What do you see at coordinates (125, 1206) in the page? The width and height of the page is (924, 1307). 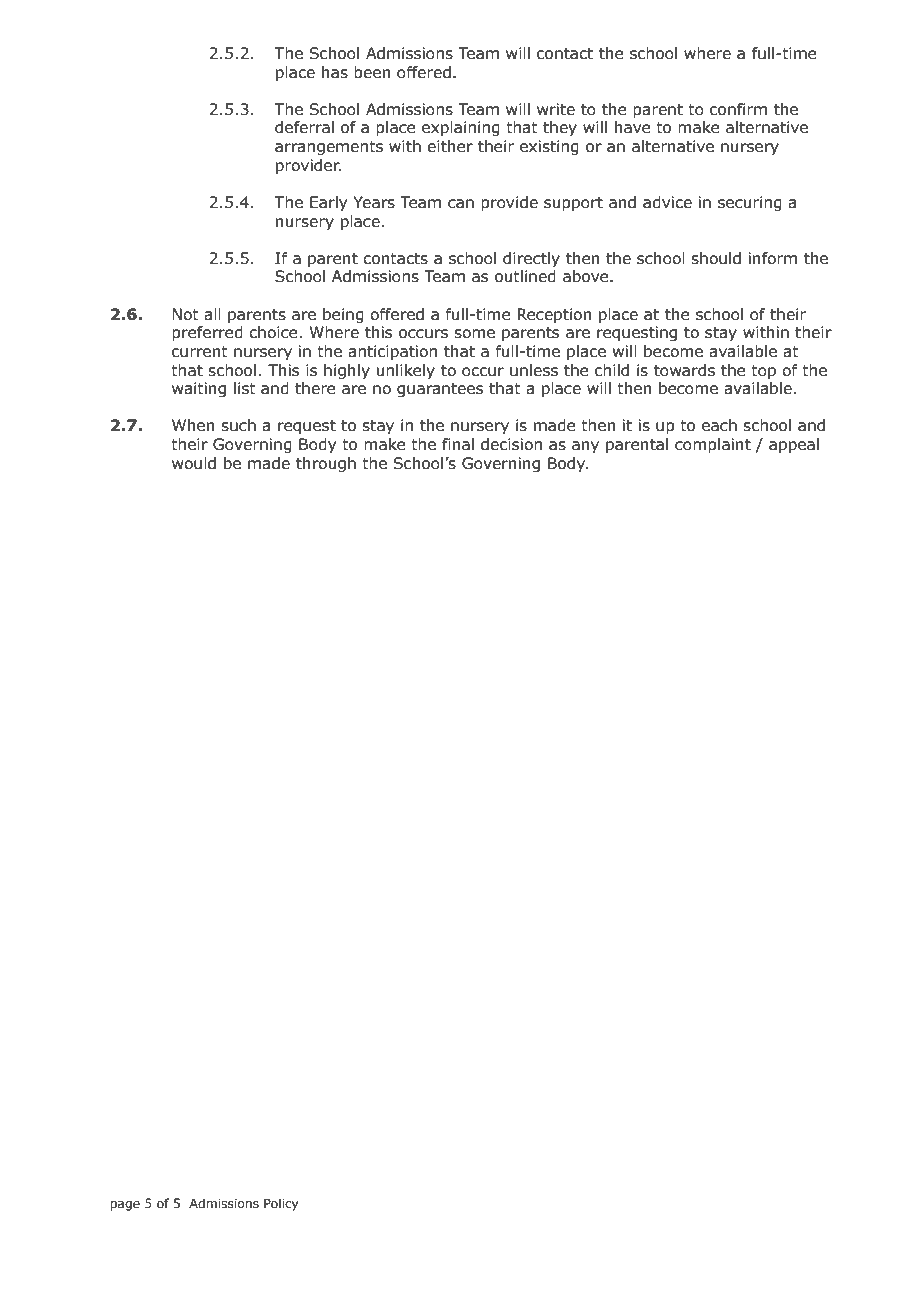 I see `page` at bounding box center [125, 1206].
